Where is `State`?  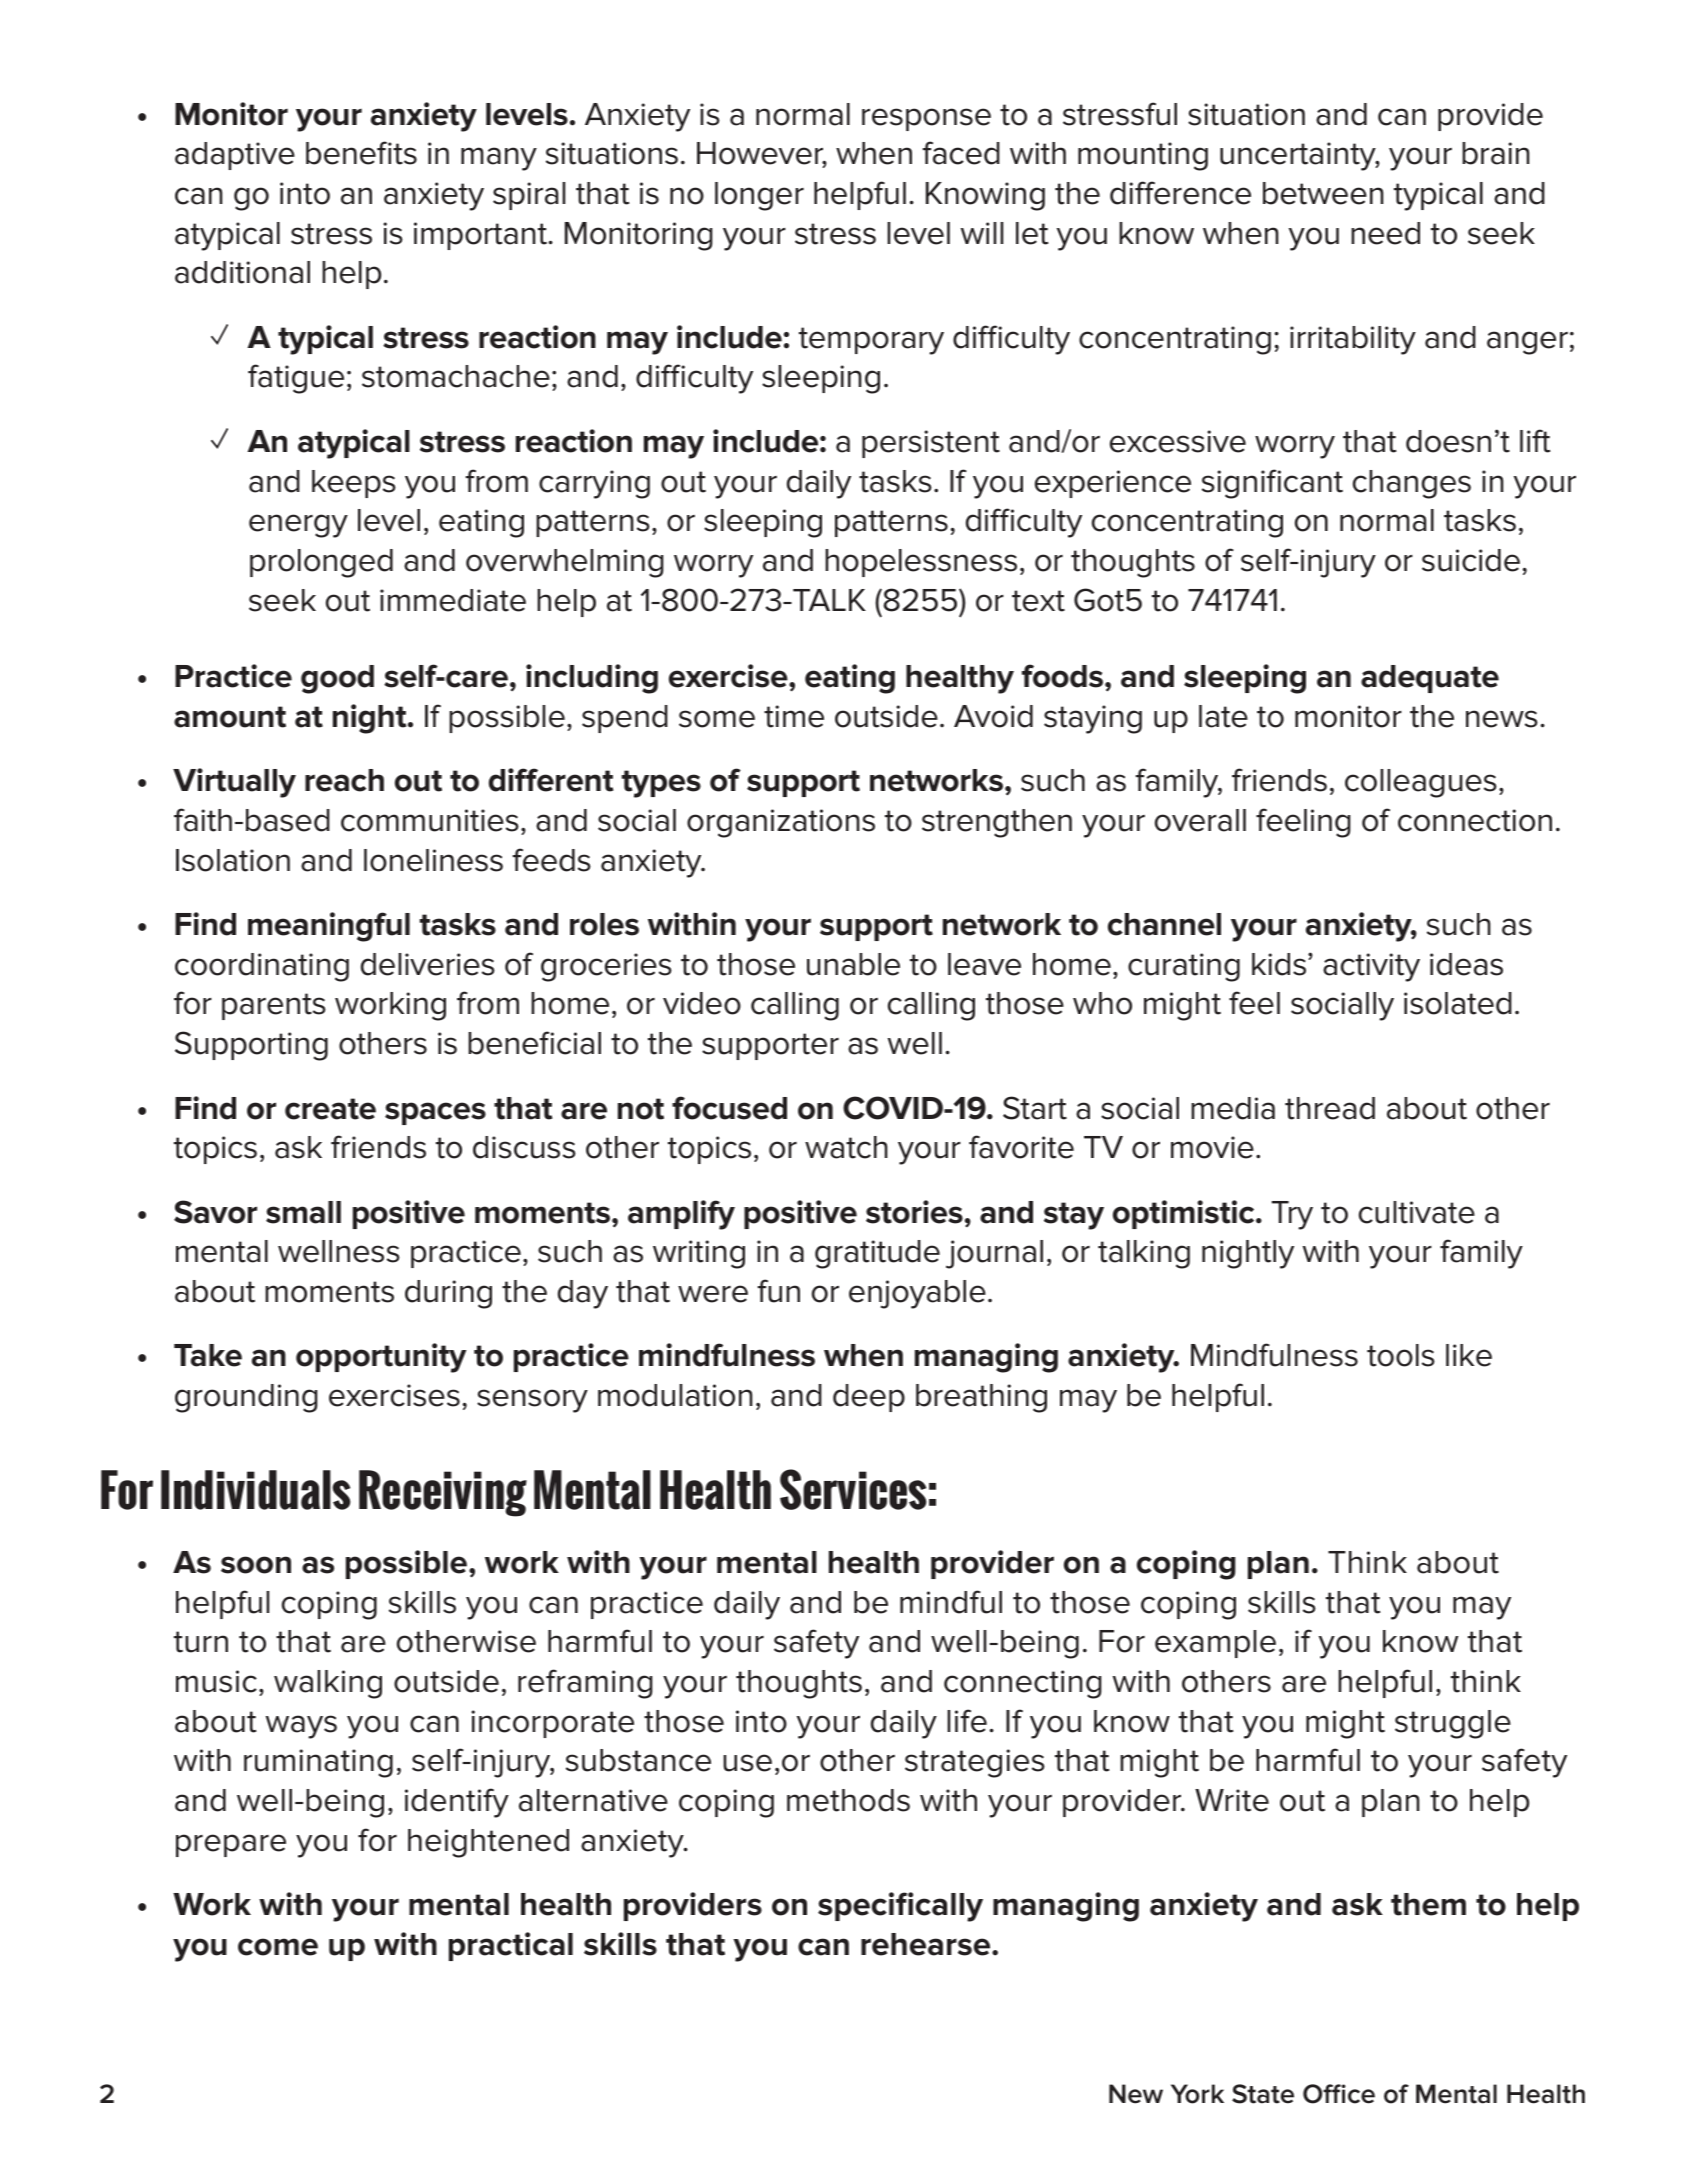 State is located at coordinates (1263, 2094).
